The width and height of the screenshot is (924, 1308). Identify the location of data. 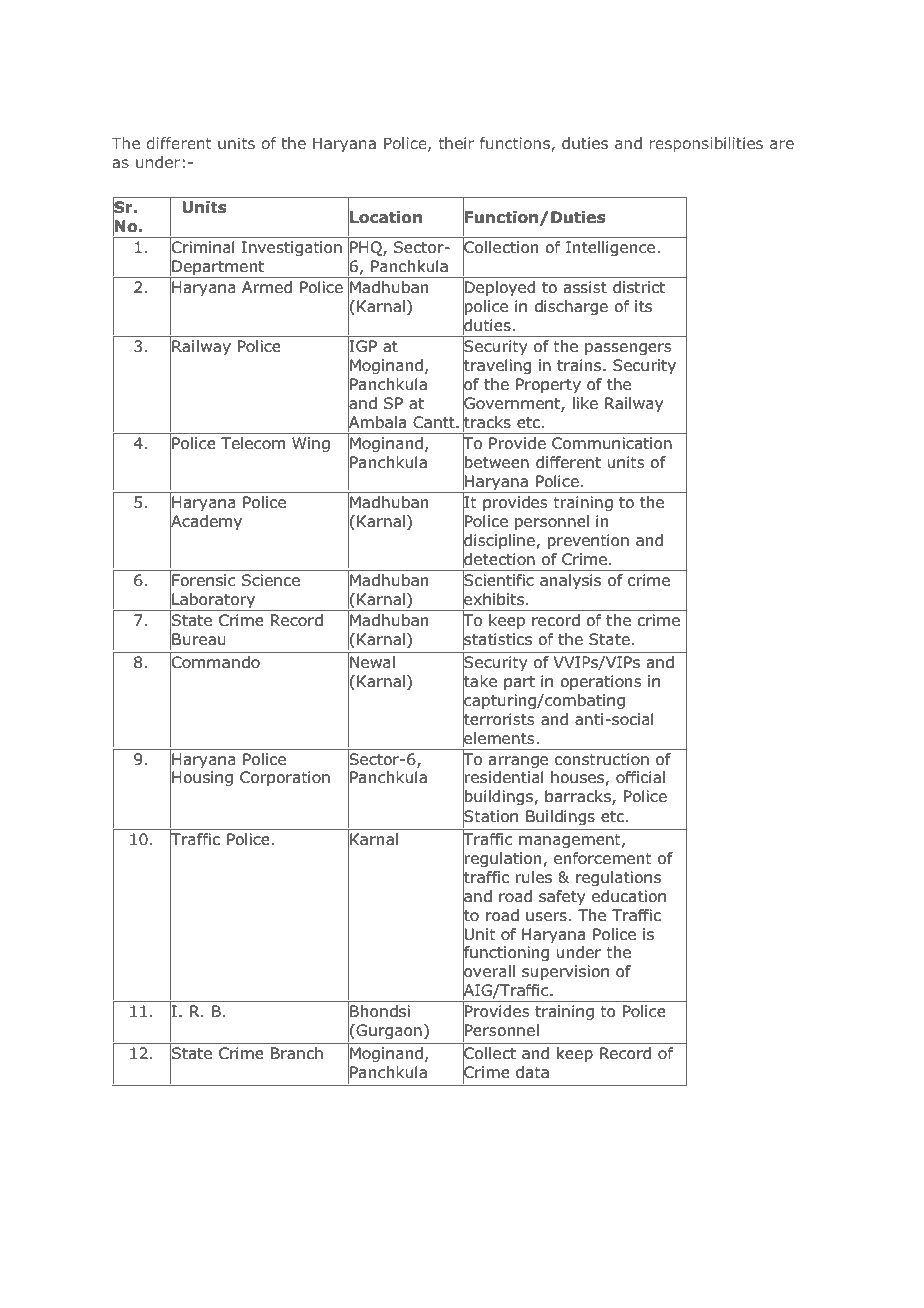
(532, 1072).
